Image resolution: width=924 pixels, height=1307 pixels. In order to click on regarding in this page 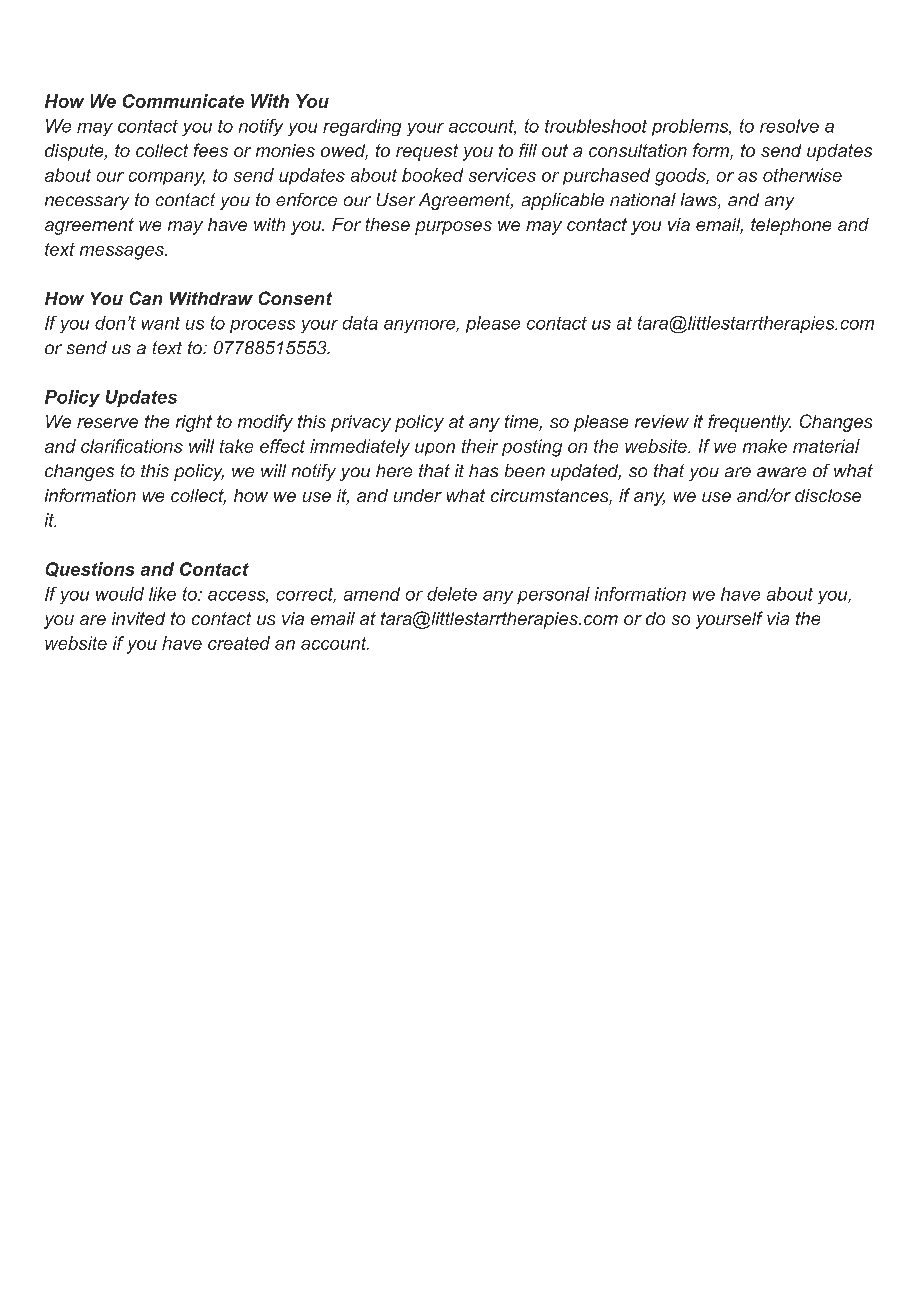, I will do `click(362, 127)`.
